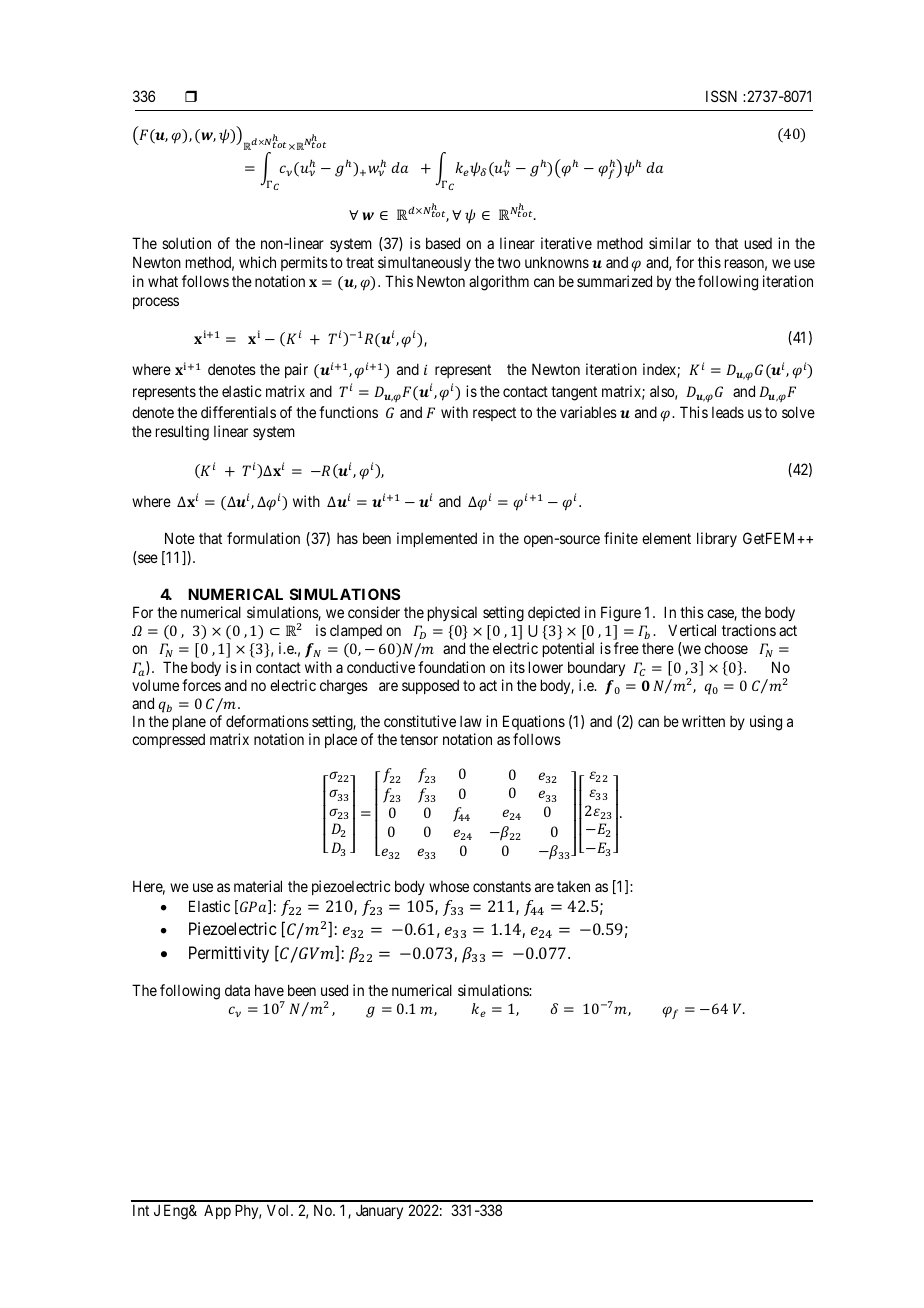 This image has height=1308, width=924. What do you see at coordinates (721, 96) in the image?
I see `ISSN` at bounding box center [721, 96].
